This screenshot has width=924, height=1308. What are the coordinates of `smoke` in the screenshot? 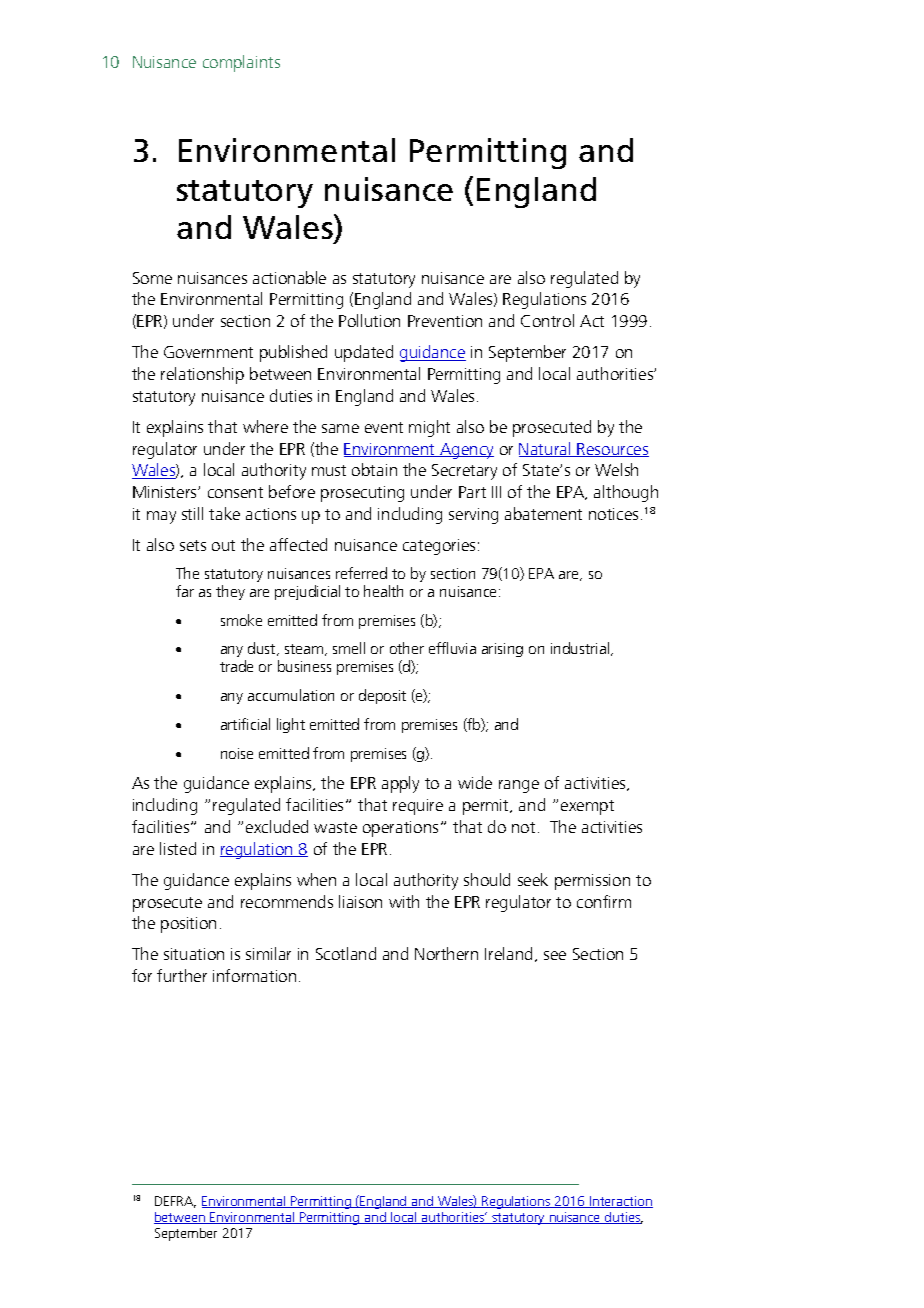 It's located at (241, 620).
